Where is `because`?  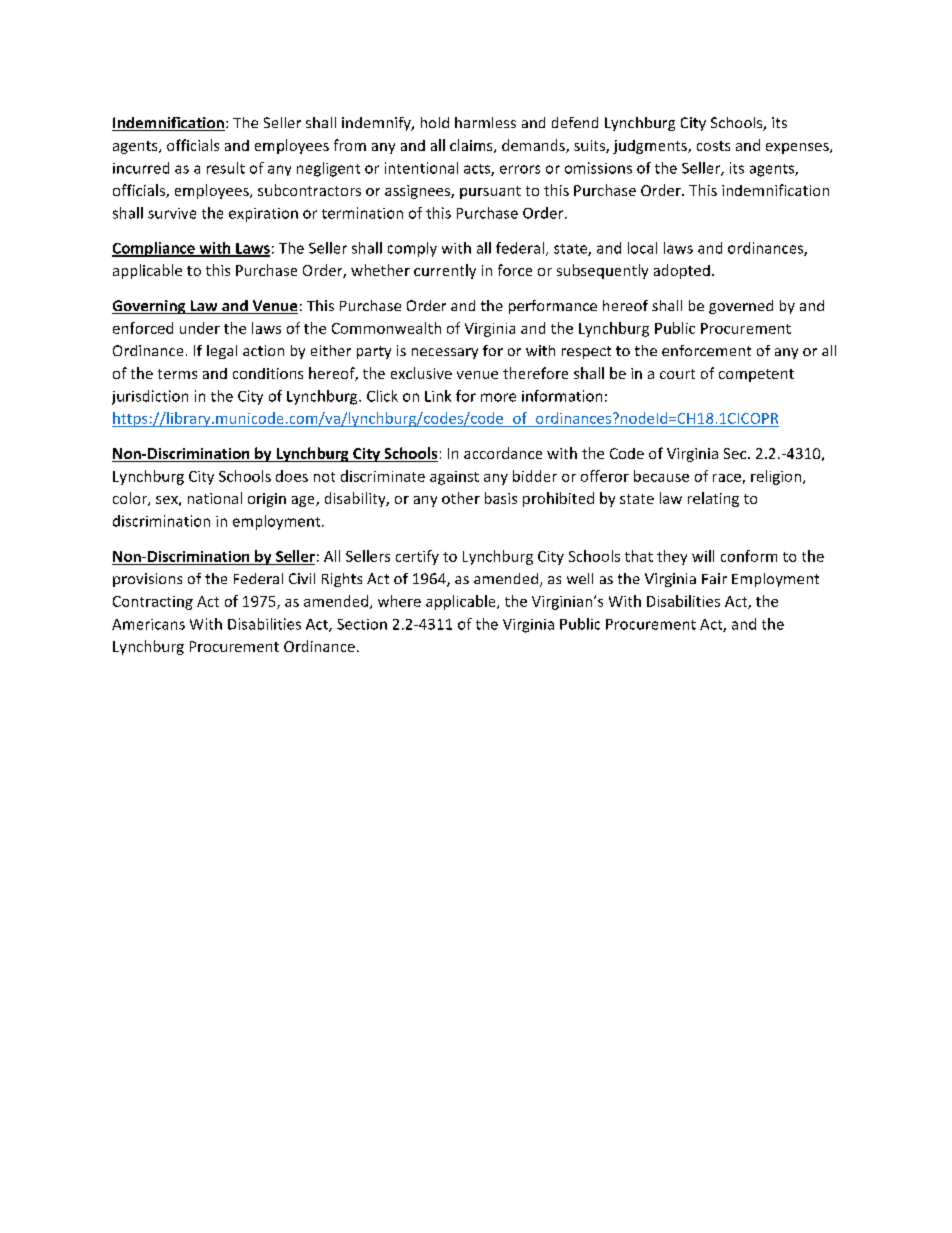
because is located at coordinates (661, 476).
